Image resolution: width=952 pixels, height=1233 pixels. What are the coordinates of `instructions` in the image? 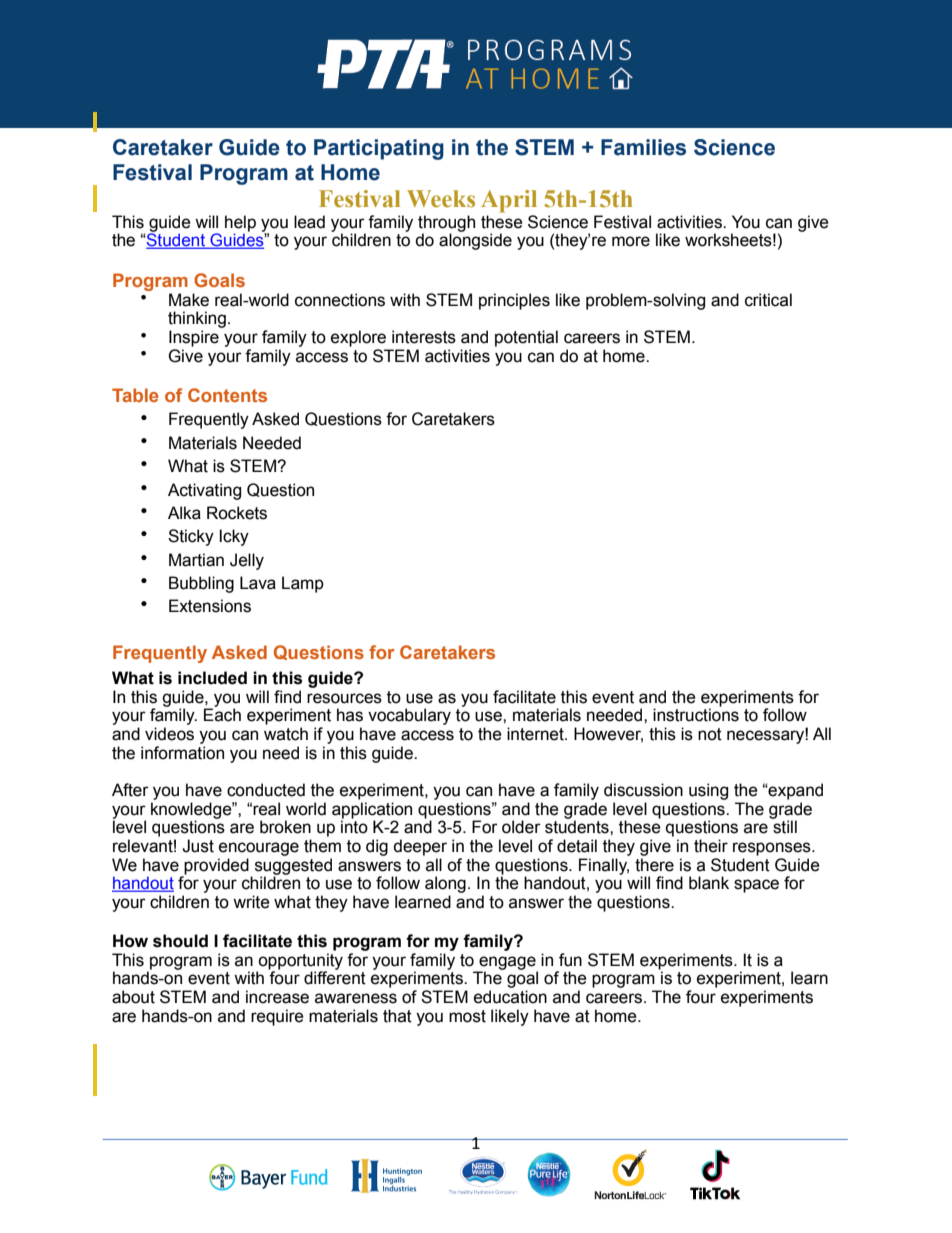 It's located at (696, 715).
